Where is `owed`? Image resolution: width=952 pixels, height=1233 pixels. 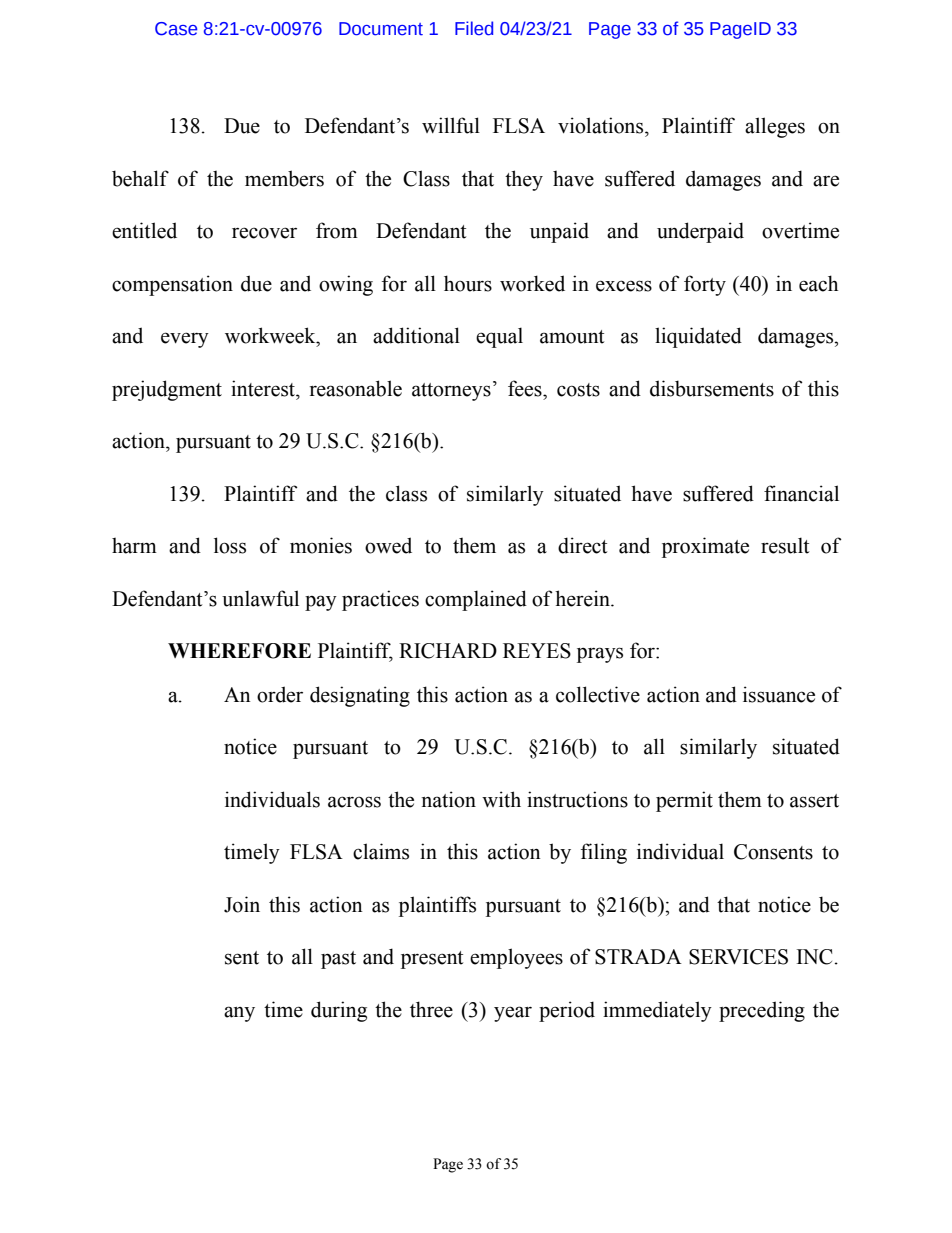 owed is located at coordinates (388, 545).
